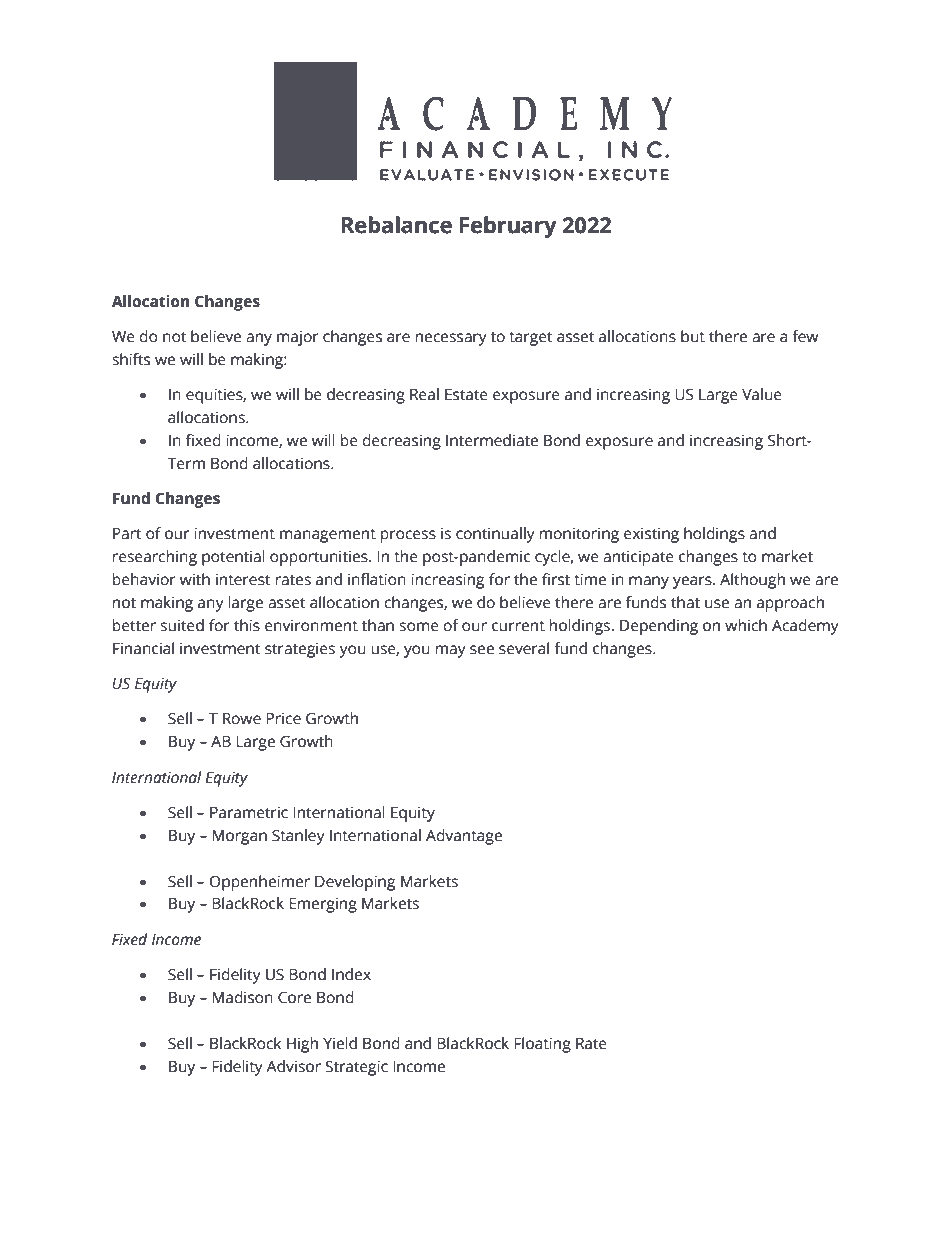 This screenshot has width=952, height=1233. Describe the element at coordinates (762, 394) in the screenshot. I see `Value` at that location.
